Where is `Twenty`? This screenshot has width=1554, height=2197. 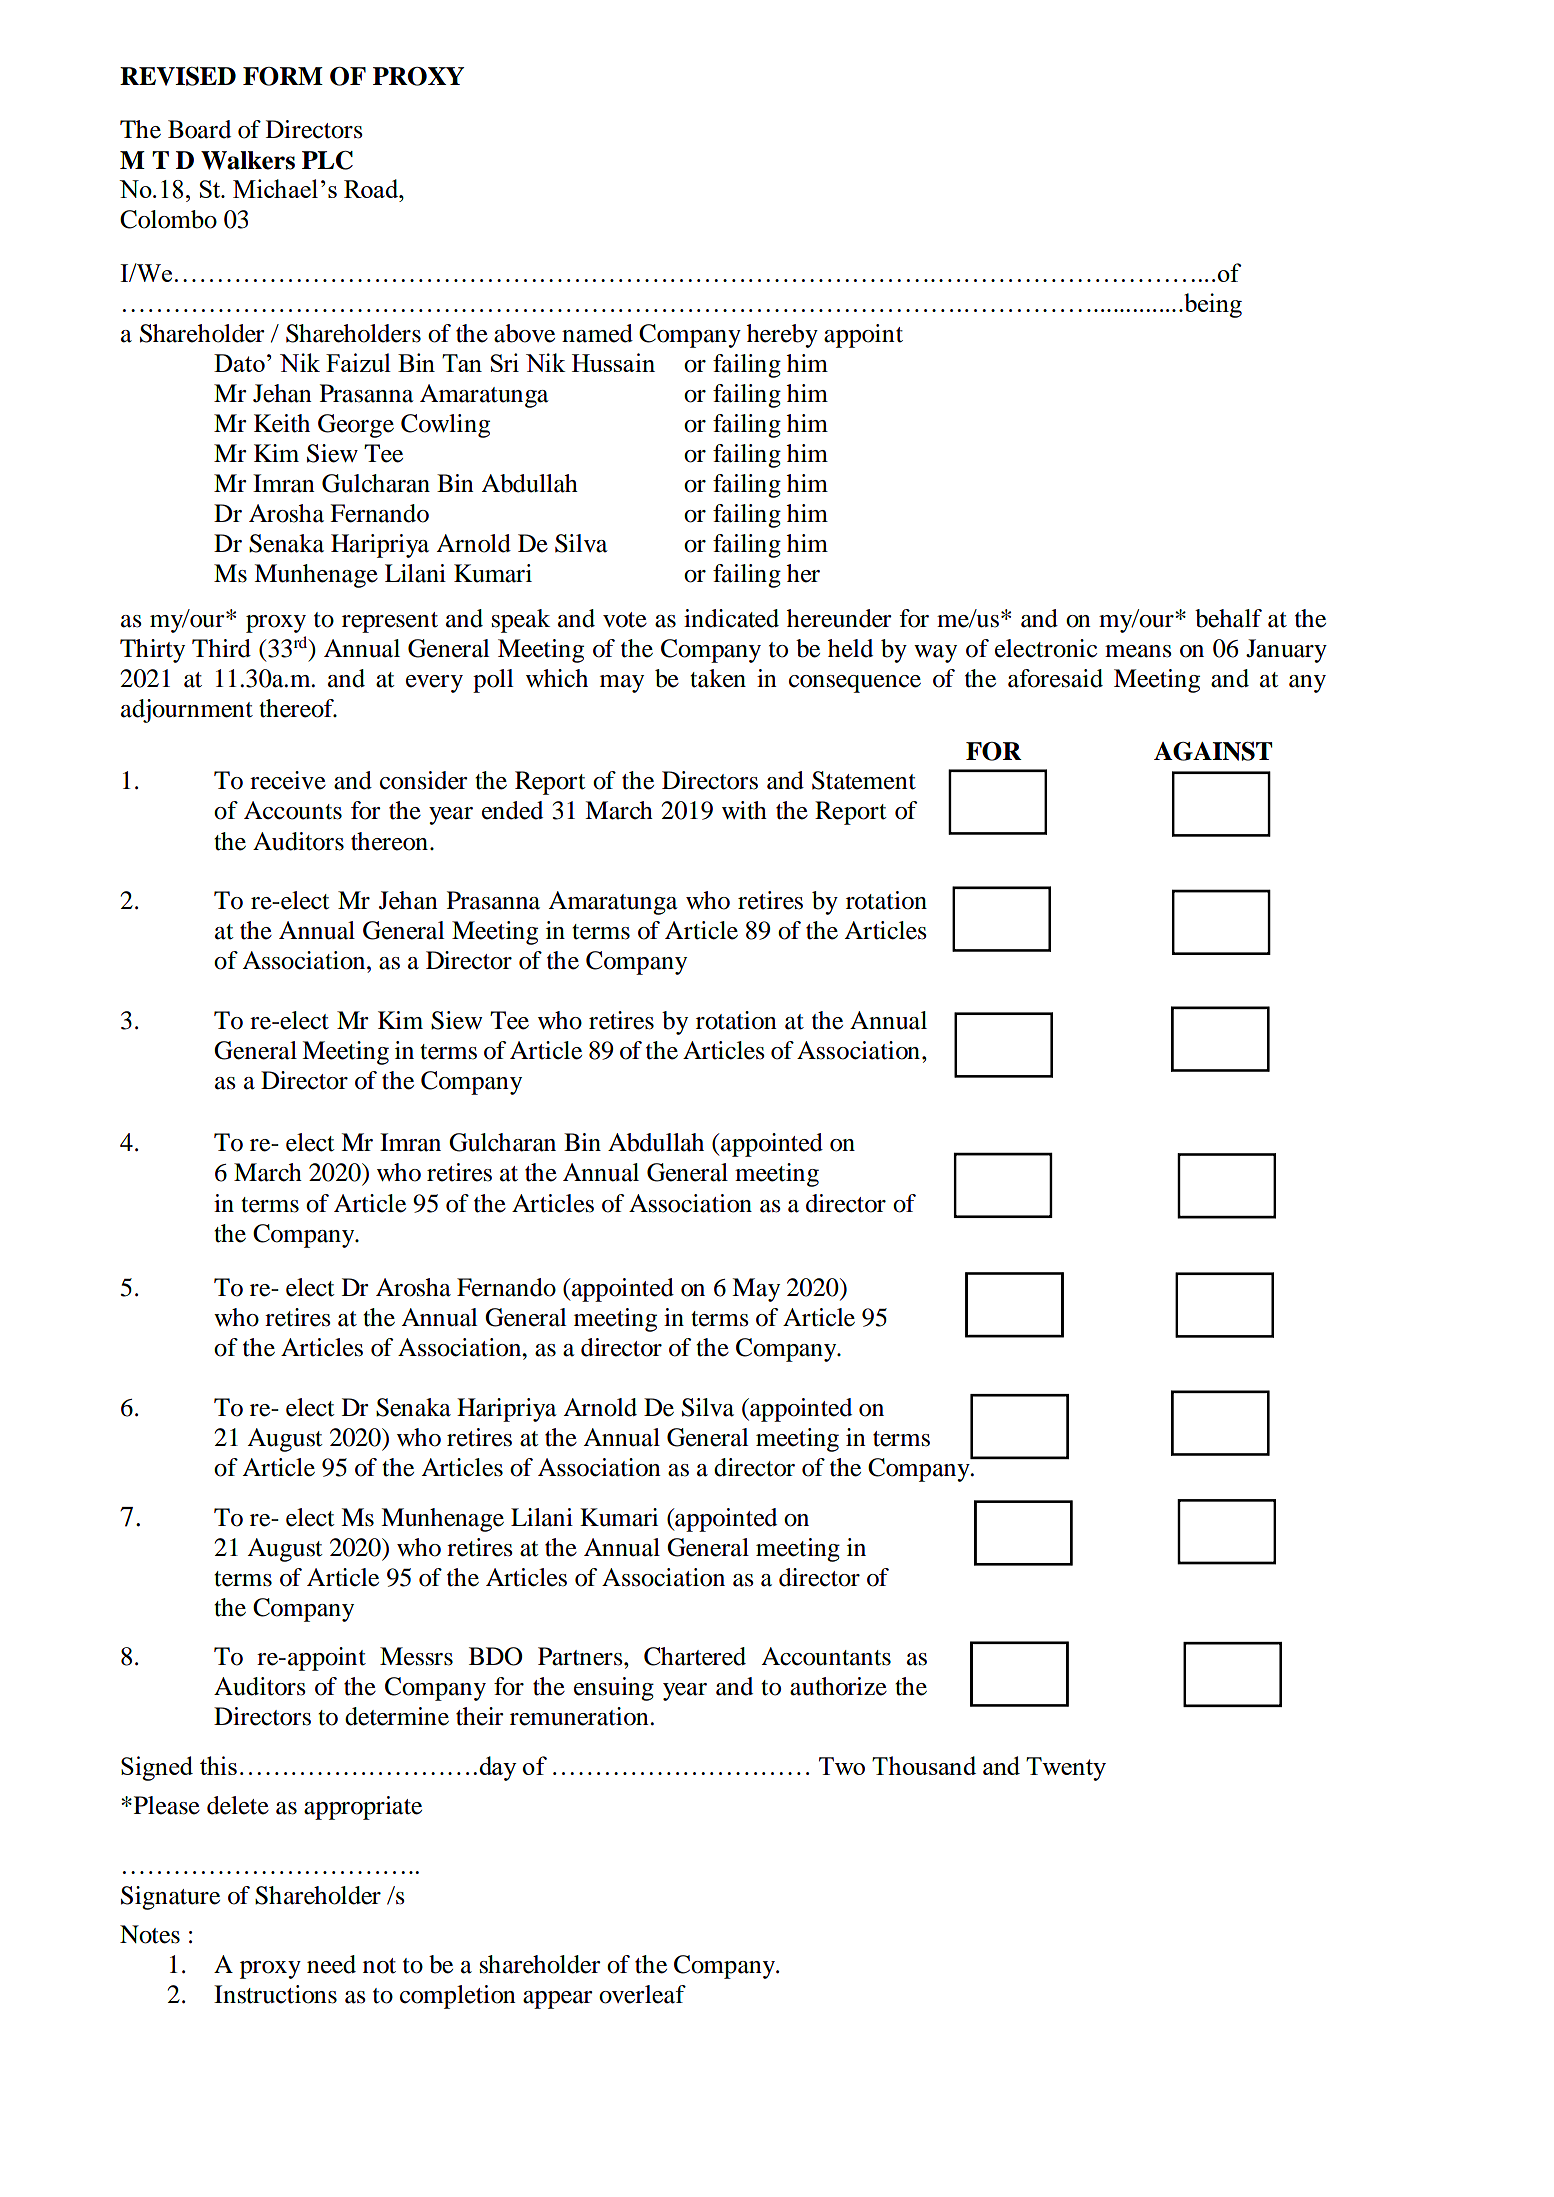 Twenty is located at coordinates (1066, 1769).
